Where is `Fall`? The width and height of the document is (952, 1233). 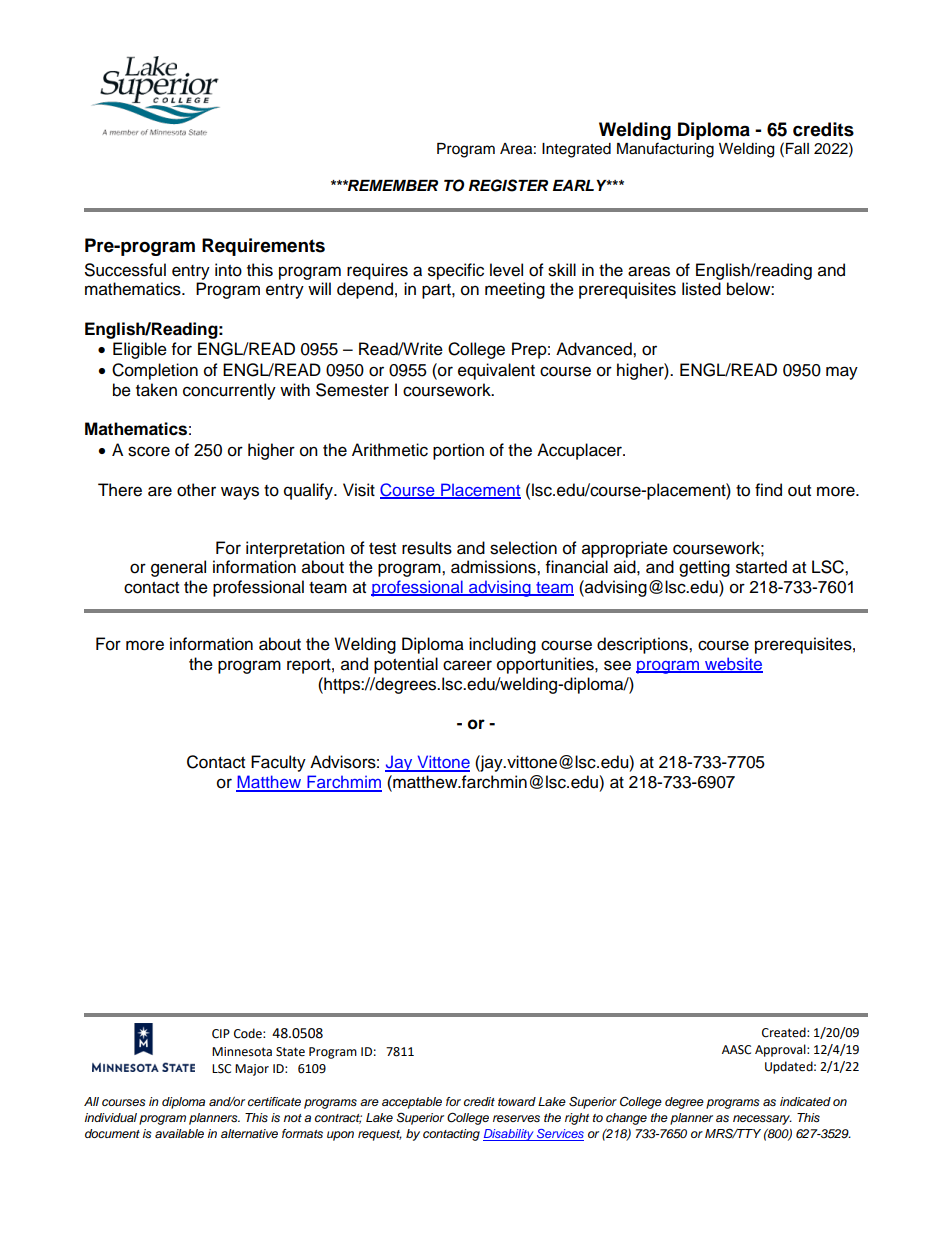
Fall is located at coordinates (797, 149).
